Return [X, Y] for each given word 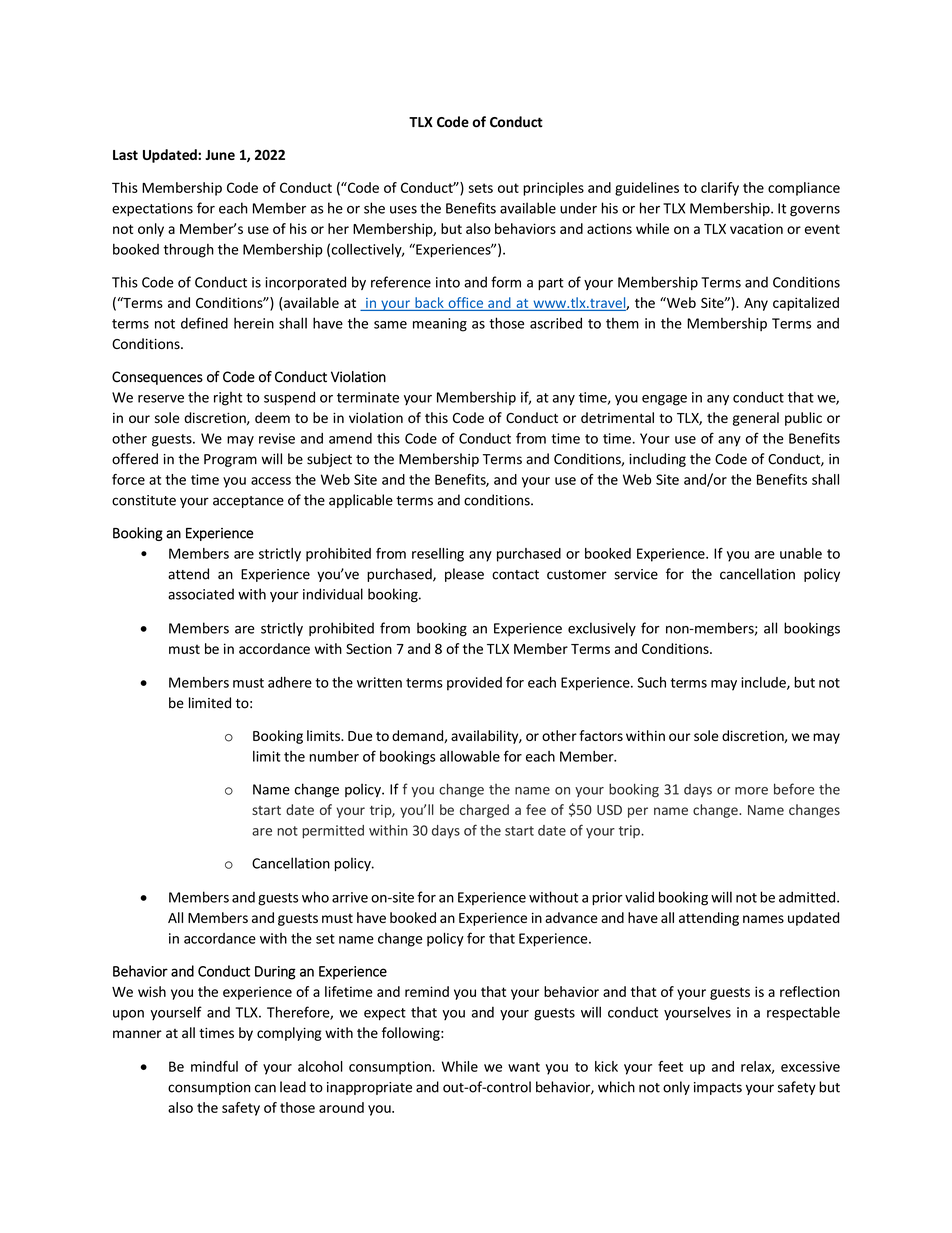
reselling [438, 555]
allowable [470, 756]
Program [230, 460]
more [751, 791]
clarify [720, 189]
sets [481, 188]
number [334, 756]
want [524, 1067]
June [220, 155]
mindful [214, 1066]
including [657, 460]
